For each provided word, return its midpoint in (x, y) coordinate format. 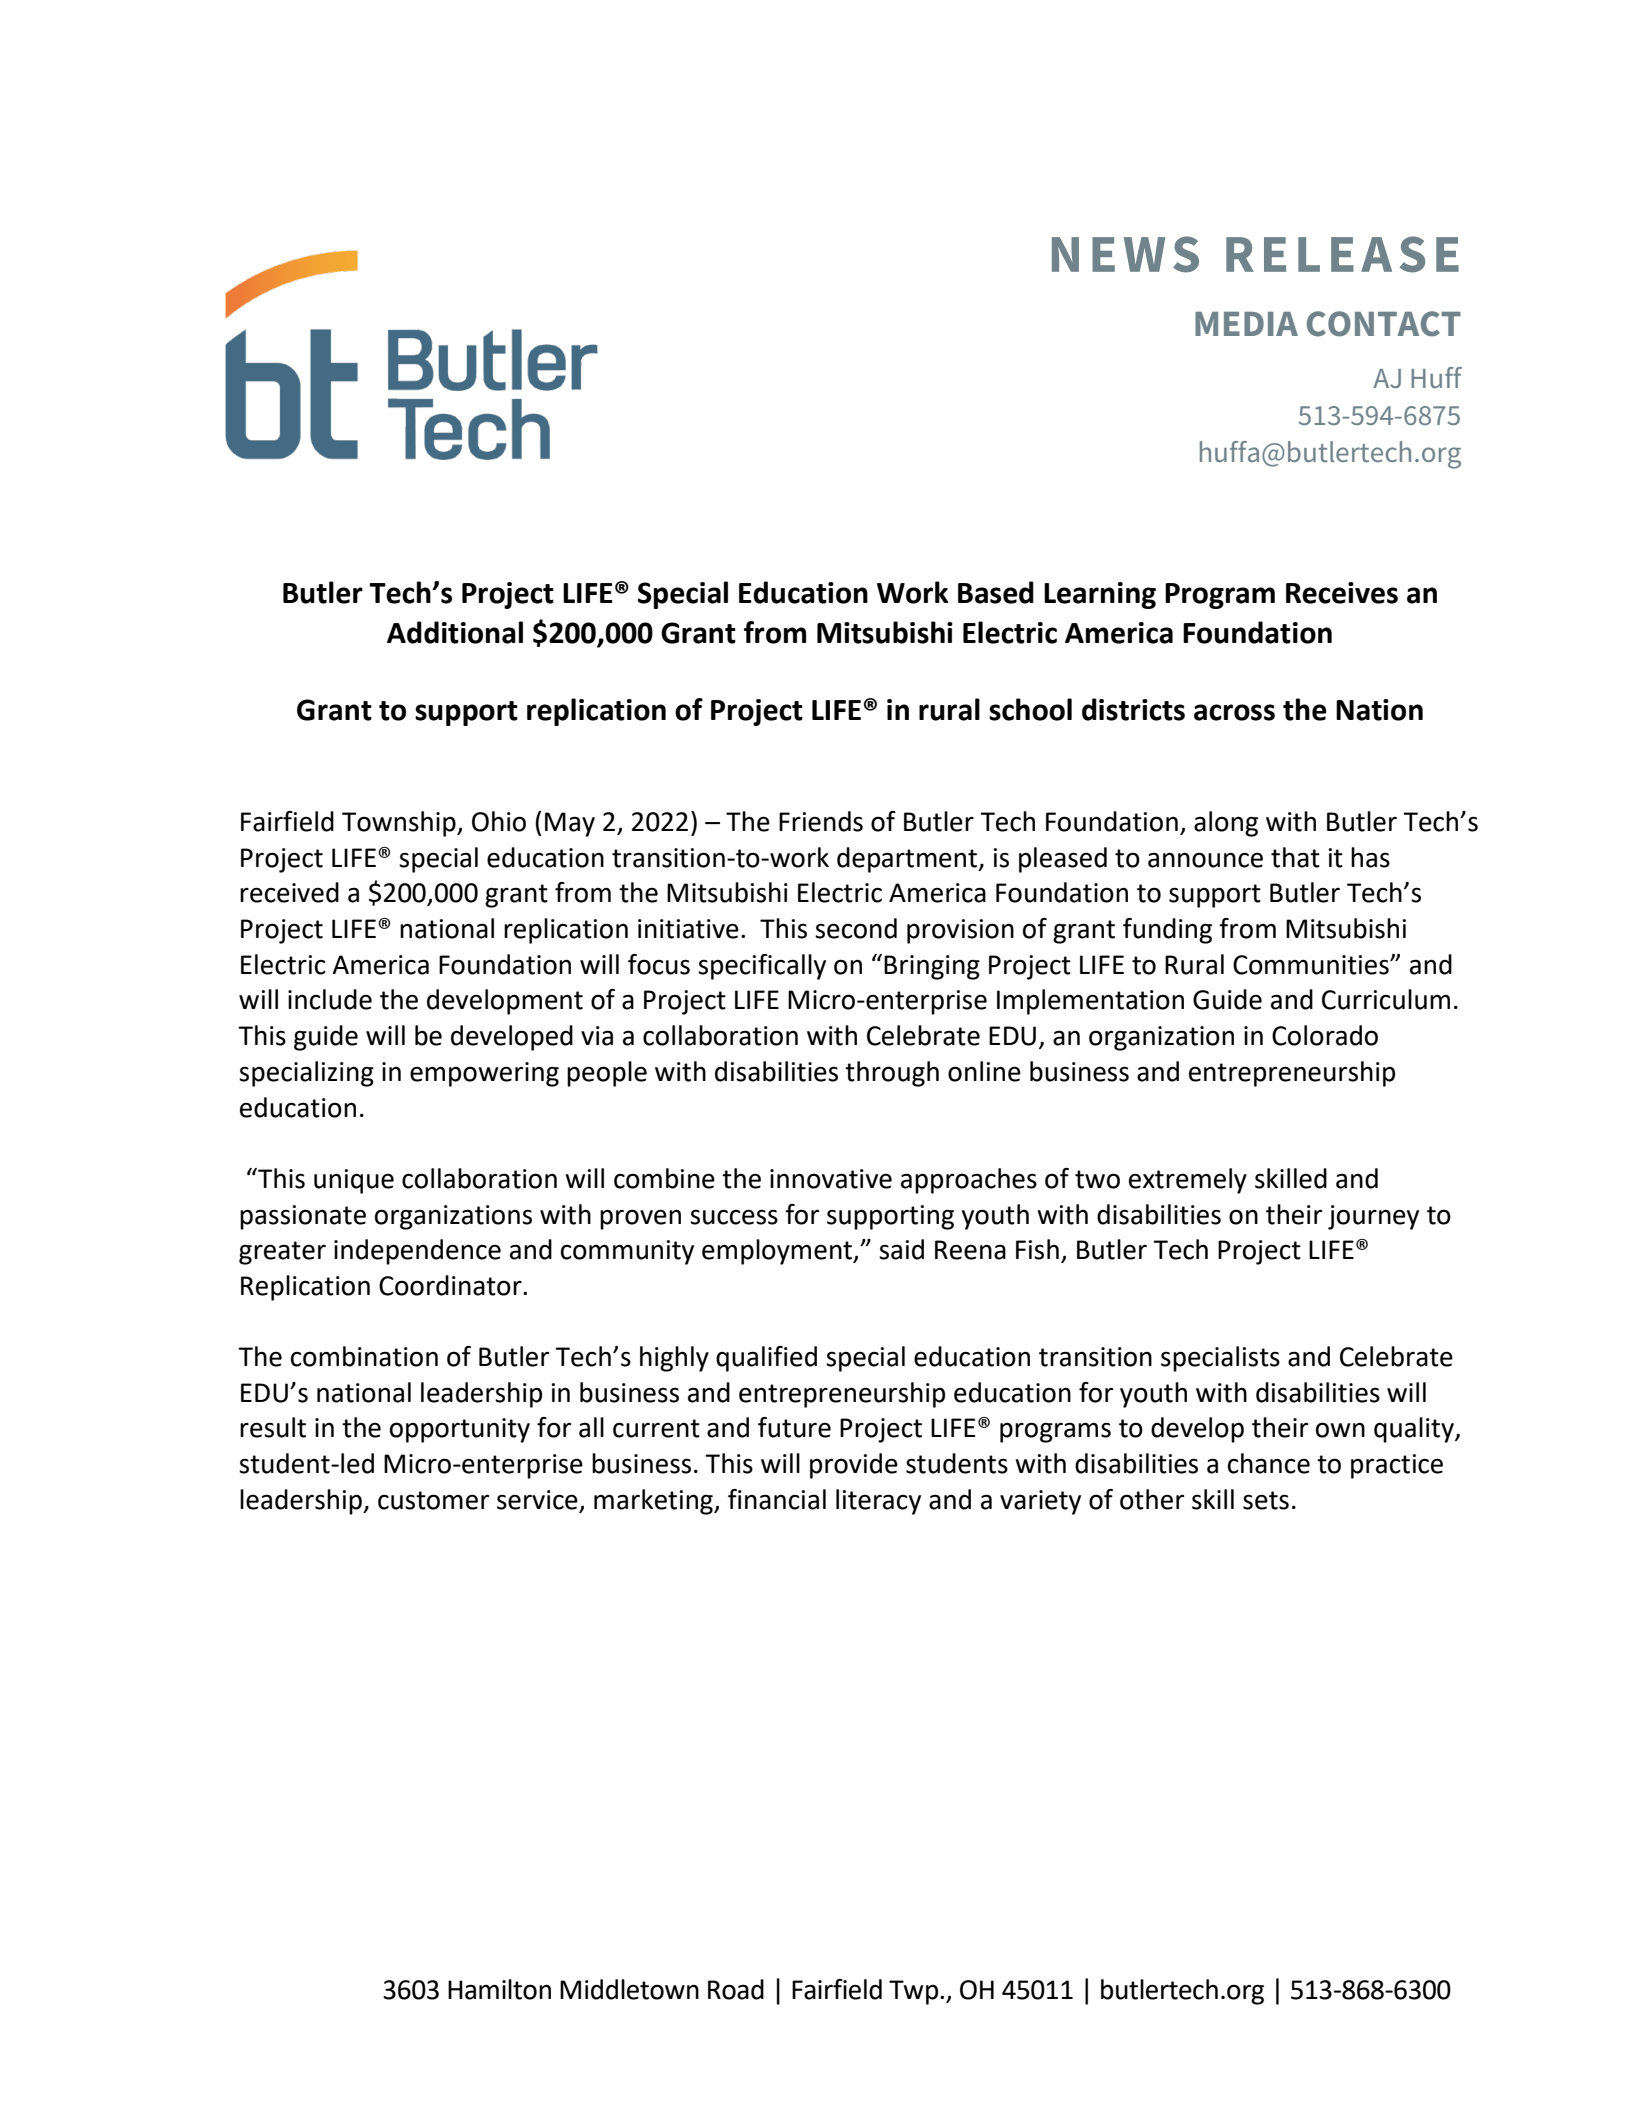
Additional (455, 632)
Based (996, 592)
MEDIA (1246, 324)
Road (736, 1989)
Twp (915, 1992)
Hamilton (499, 1989)
